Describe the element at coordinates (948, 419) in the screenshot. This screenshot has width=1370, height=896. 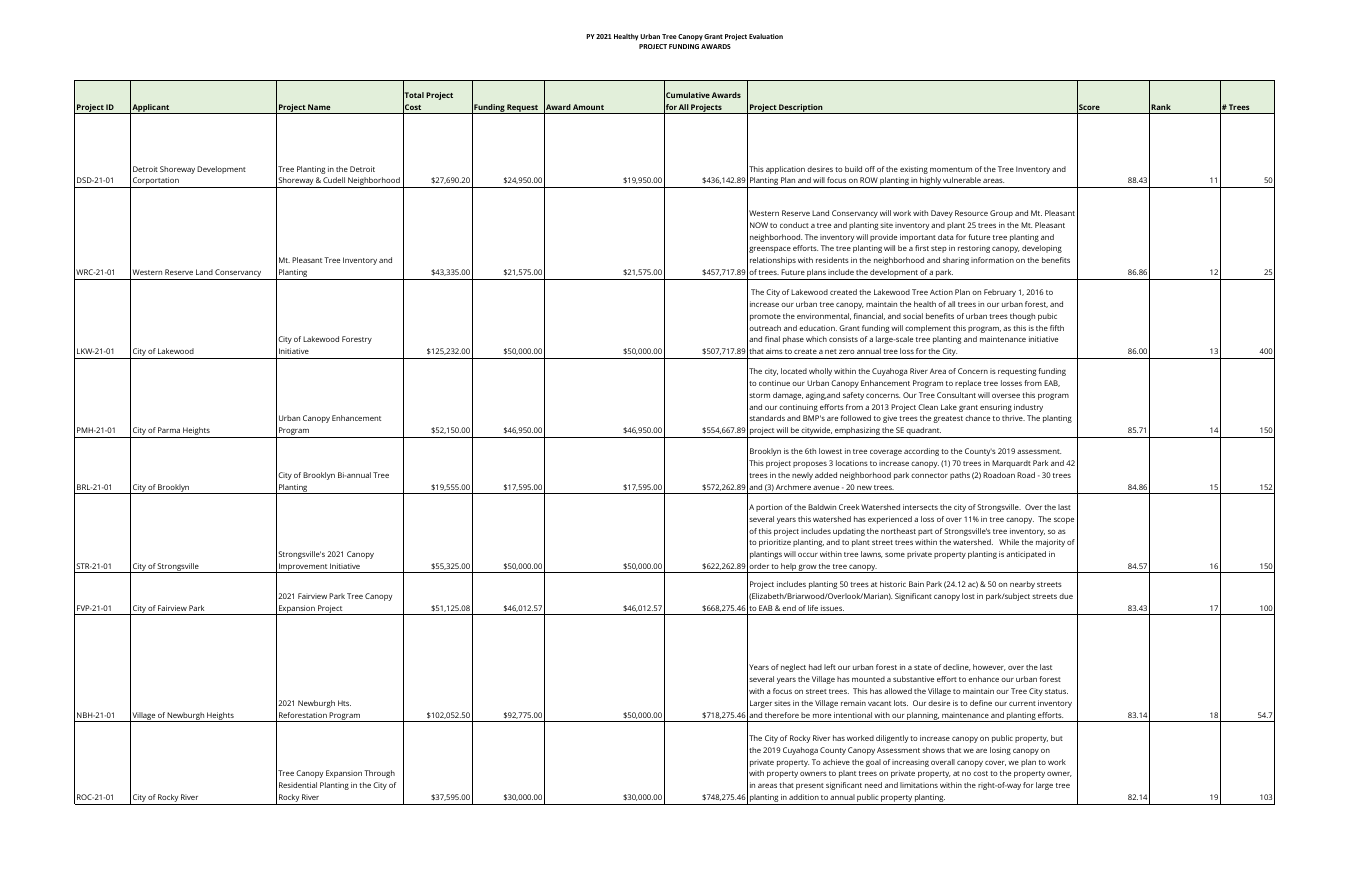
I see `greatest` at that location.
